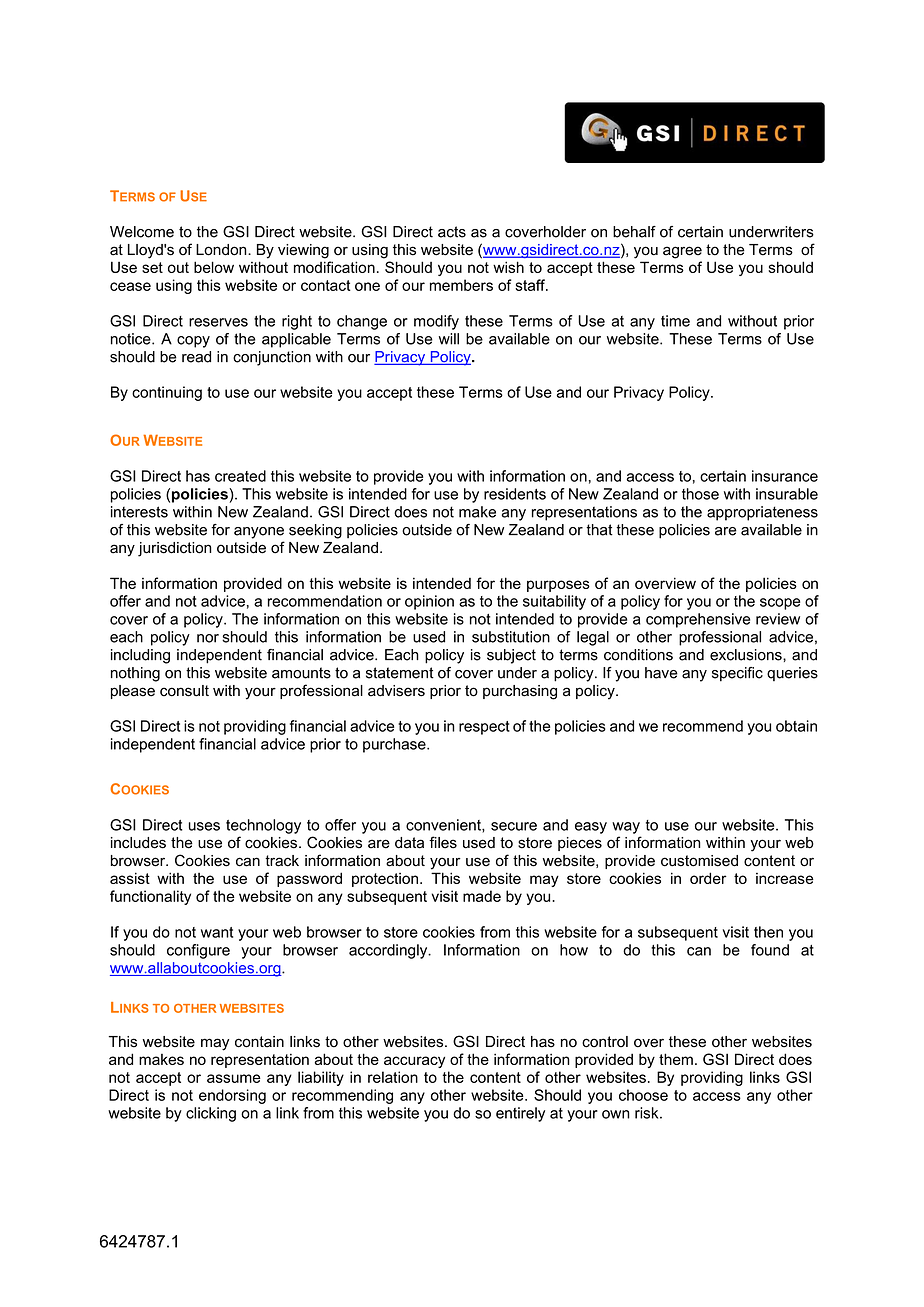 Image resolution: width=924 pixels, height=1307 pixels. Describe the element at coordinates (232, 1096) in the document. I see `endorsing` at that location.
